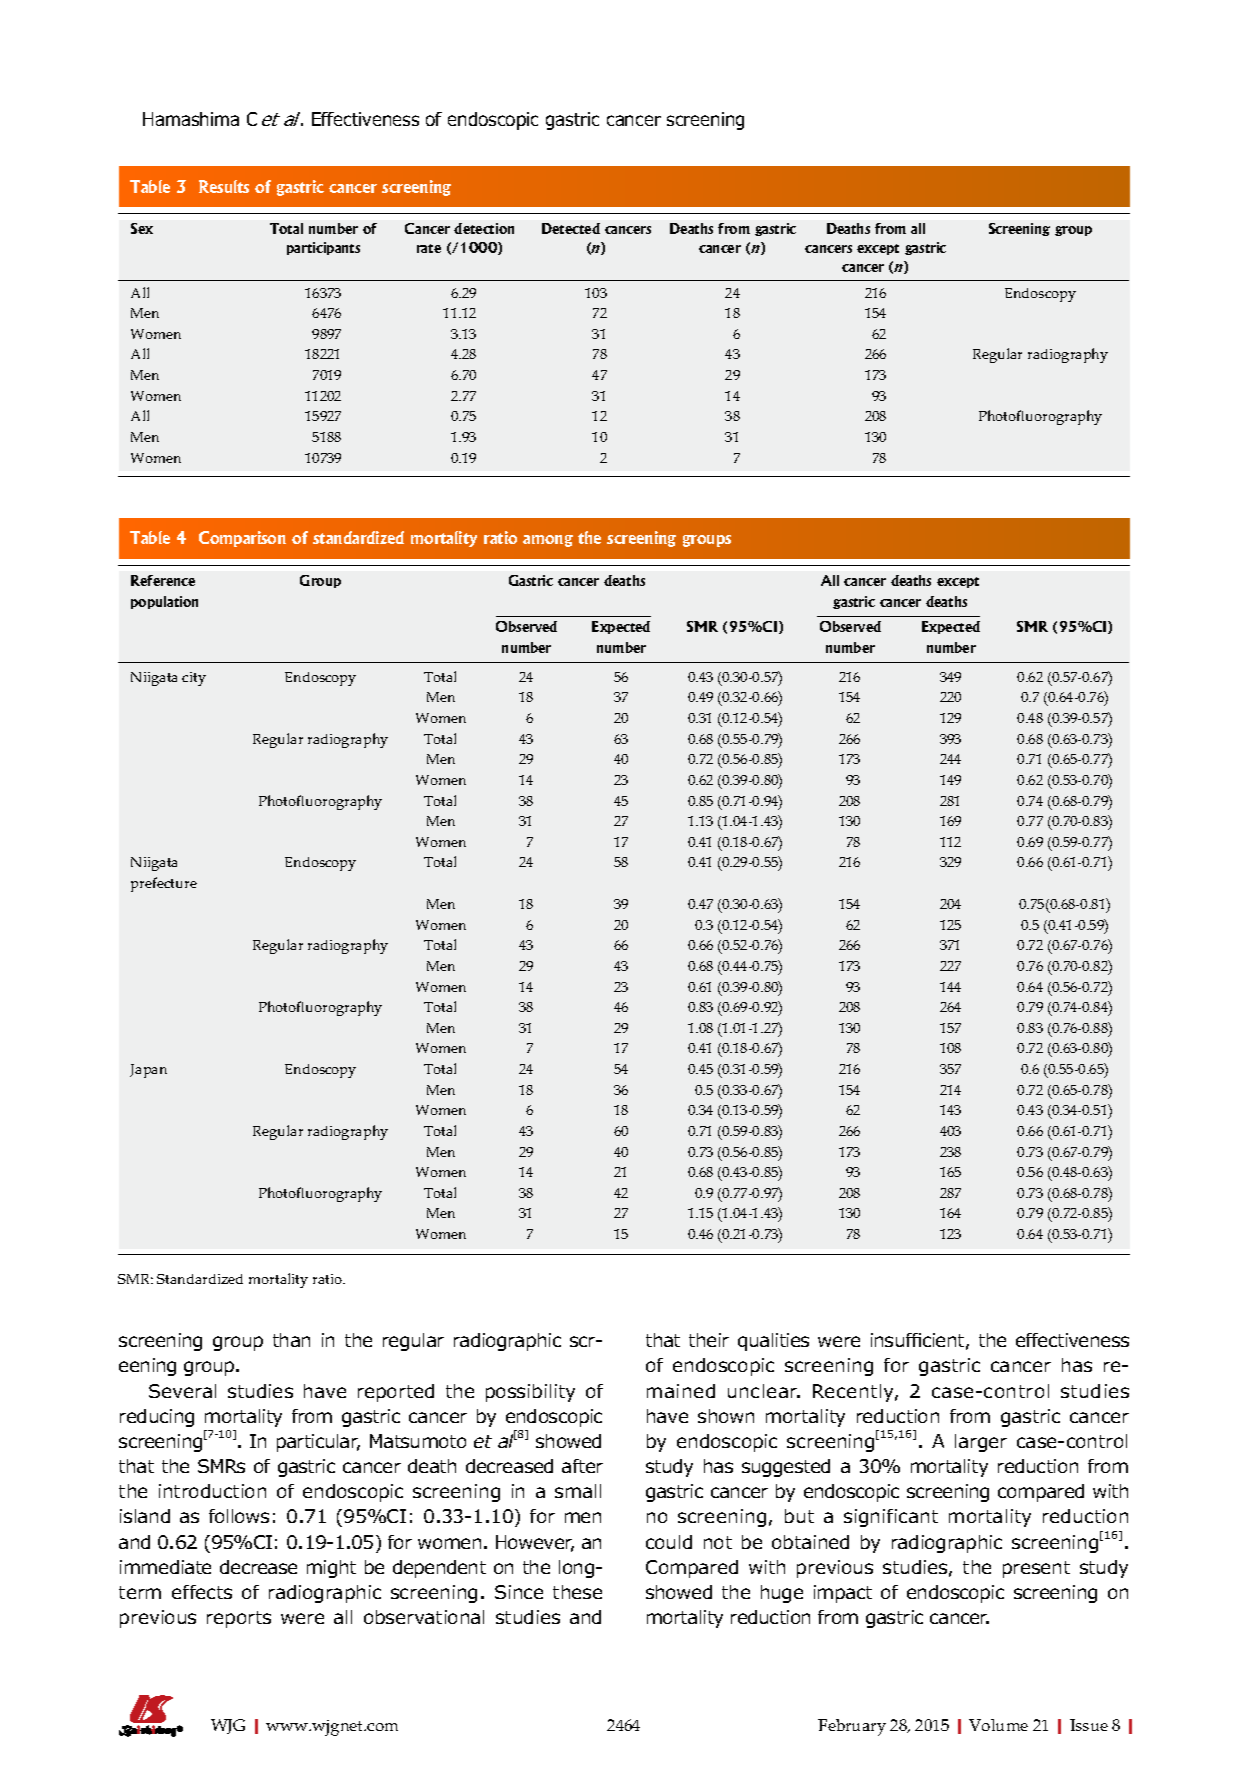 The image size is (1249, 1766). I want to click on Several, so click(182, 1391).
